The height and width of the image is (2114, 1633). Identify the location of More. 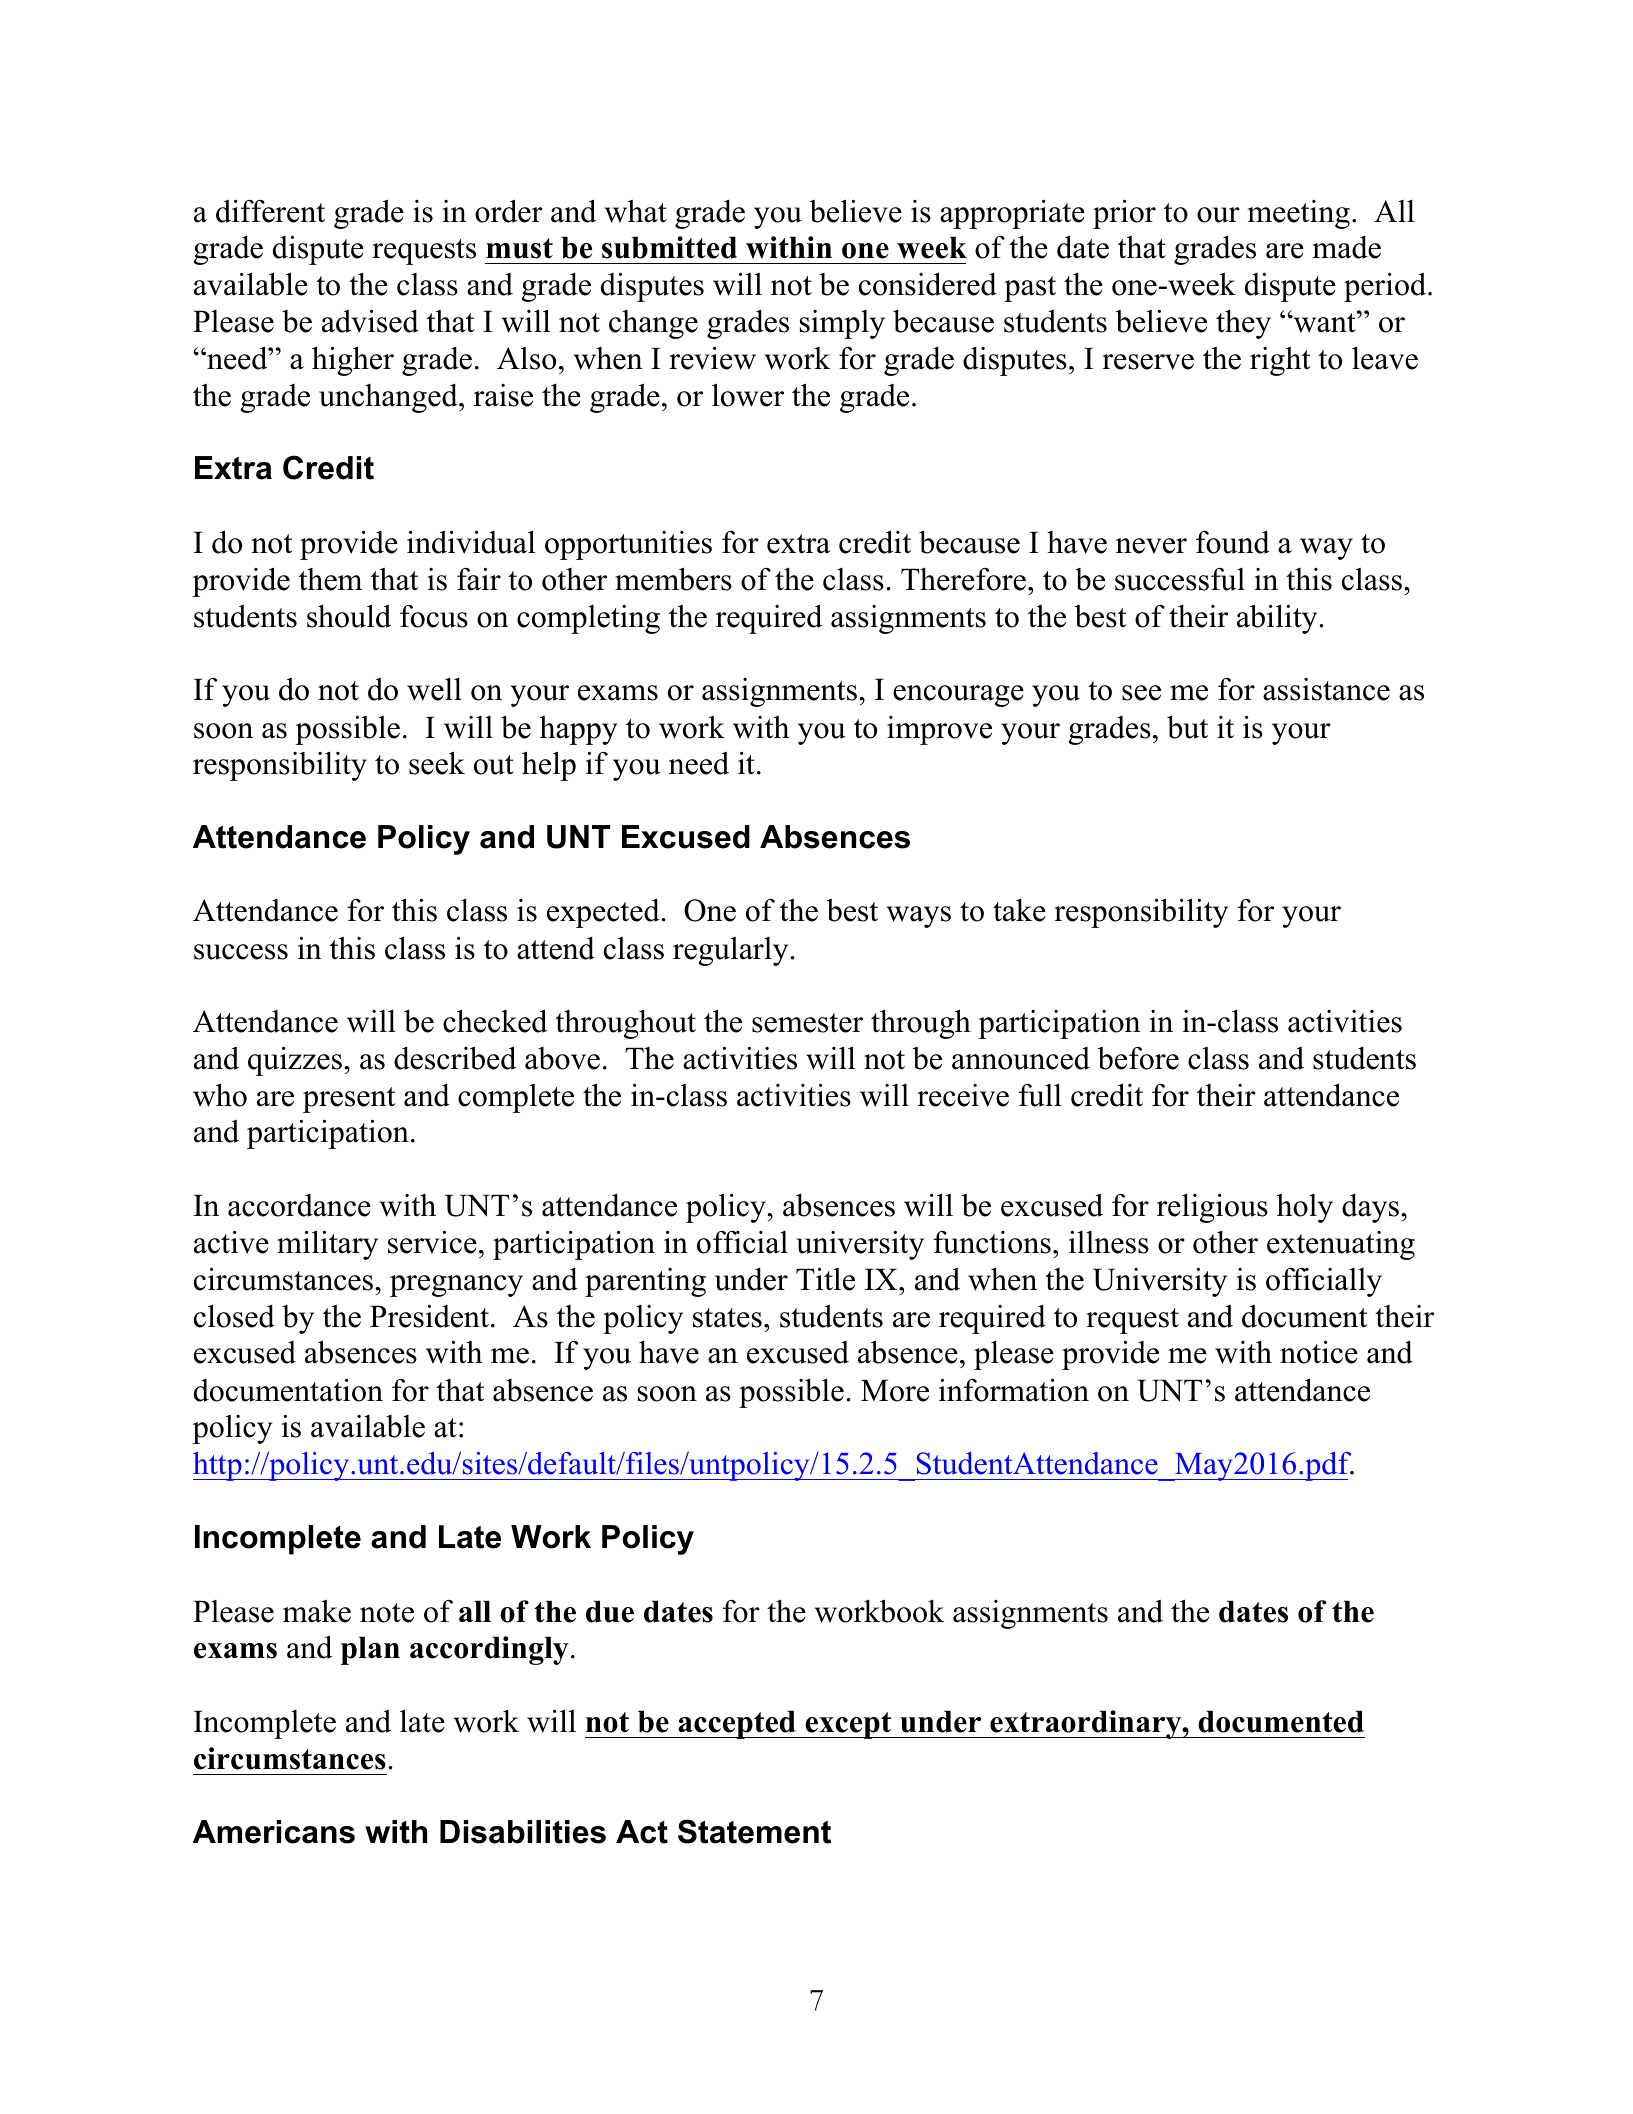
(895, 1390).
